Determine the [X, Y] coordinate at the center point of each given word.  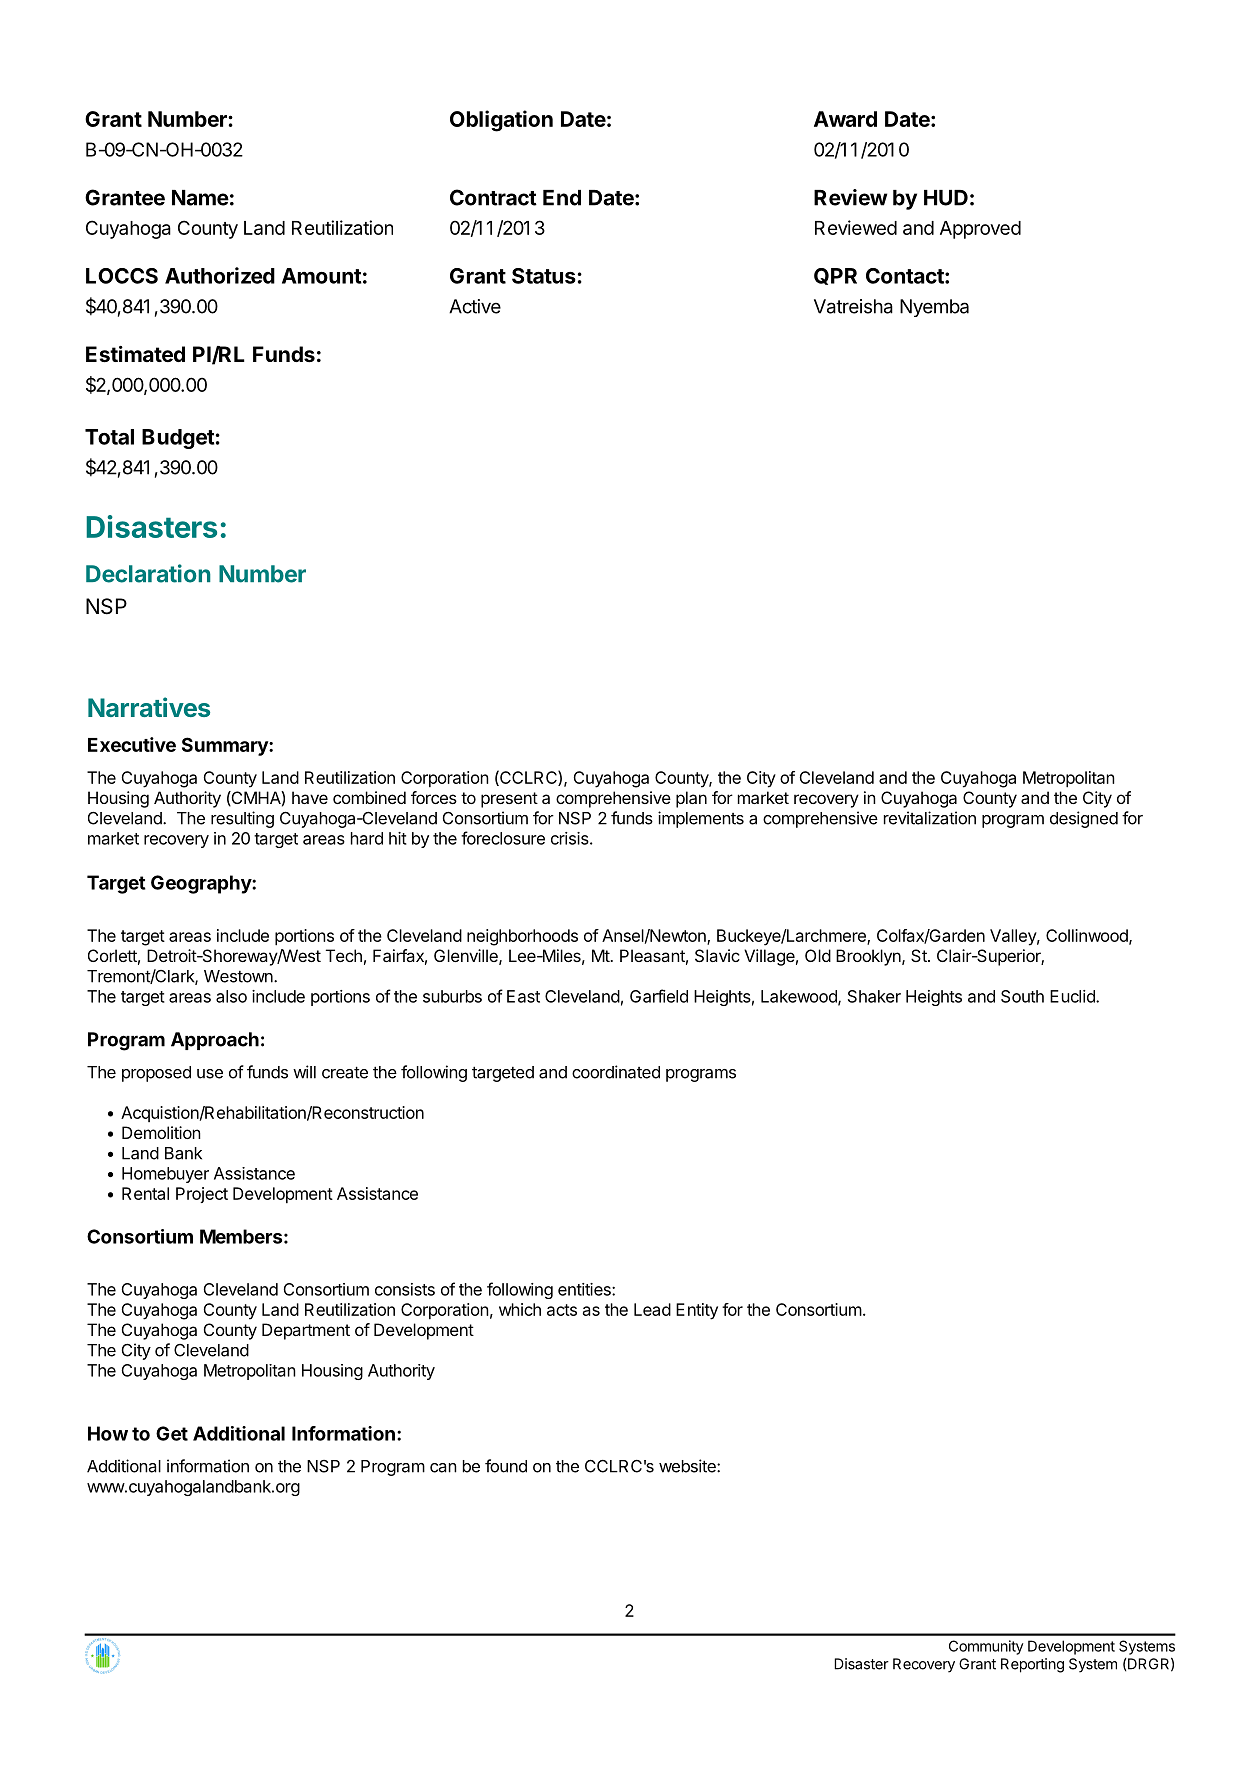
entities [585, 1289]
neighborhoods [522, 937]
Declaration [148, 573]
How [108, 1433]
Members [241, 1236]
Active [475, 306]
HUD [946, 198]
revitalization [930, 818]
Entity [697, 1311]
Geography [202, 884]
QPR [835, 276]
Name [200, 198]
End [562, 198]
